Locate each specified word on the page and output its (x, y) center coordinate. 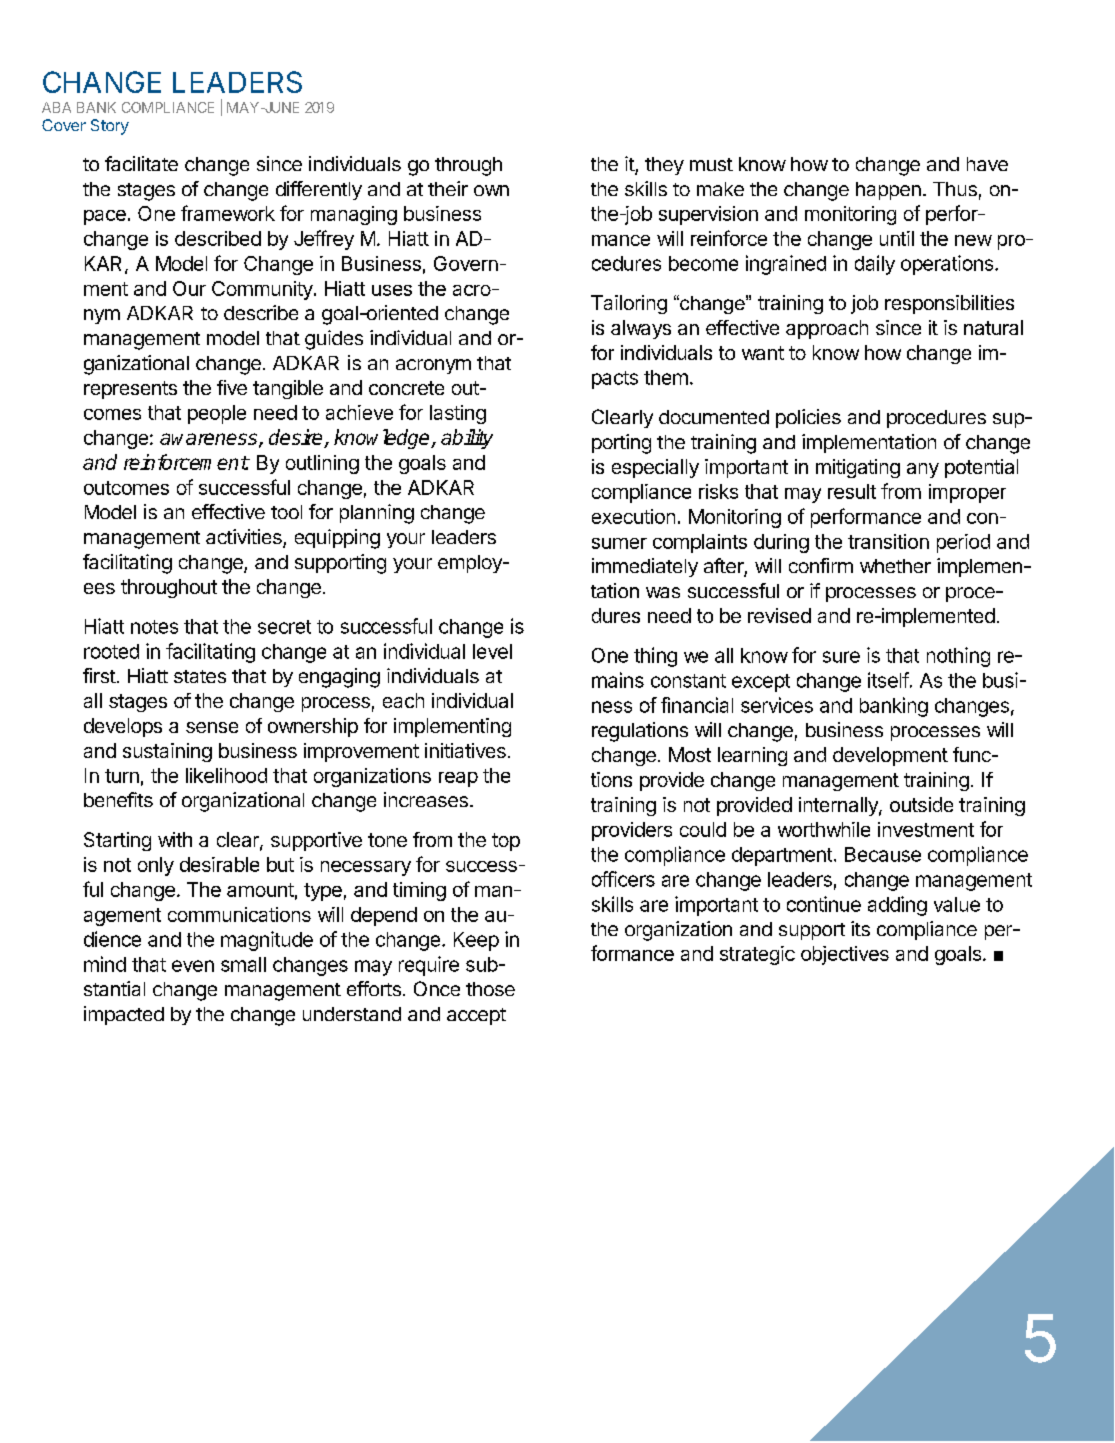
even (193, 966)
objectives (845, 955)
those (490, 989)
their (448, 188)
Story (110, 127)
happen (888, 191)
